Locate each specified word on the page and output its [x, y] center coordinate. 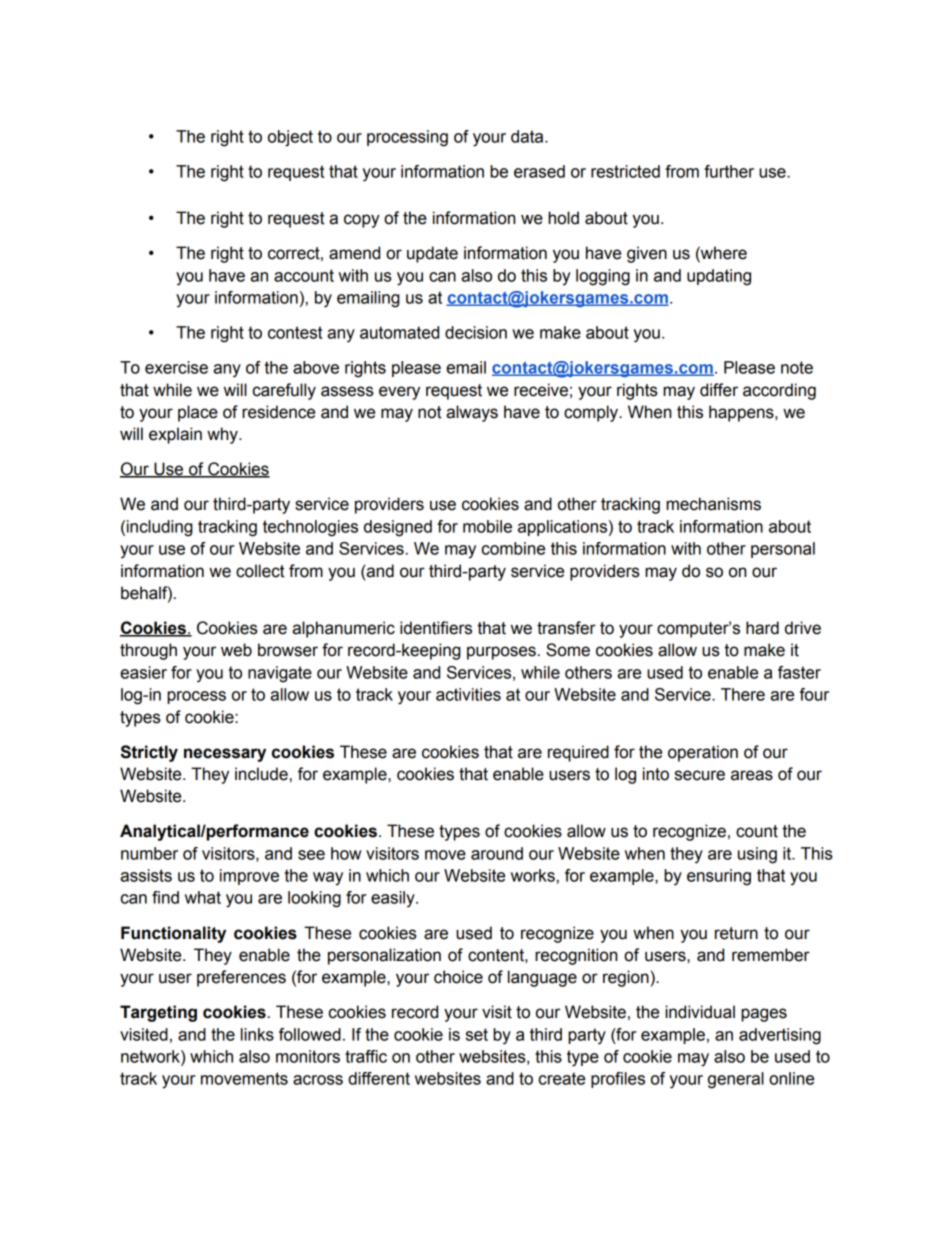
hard [762, 628]
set [477, 1034]
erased [539, 171]
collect [260, 571]
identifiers [436, 628]
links [257, 1034]
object [290, 138]
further [729, 171]
